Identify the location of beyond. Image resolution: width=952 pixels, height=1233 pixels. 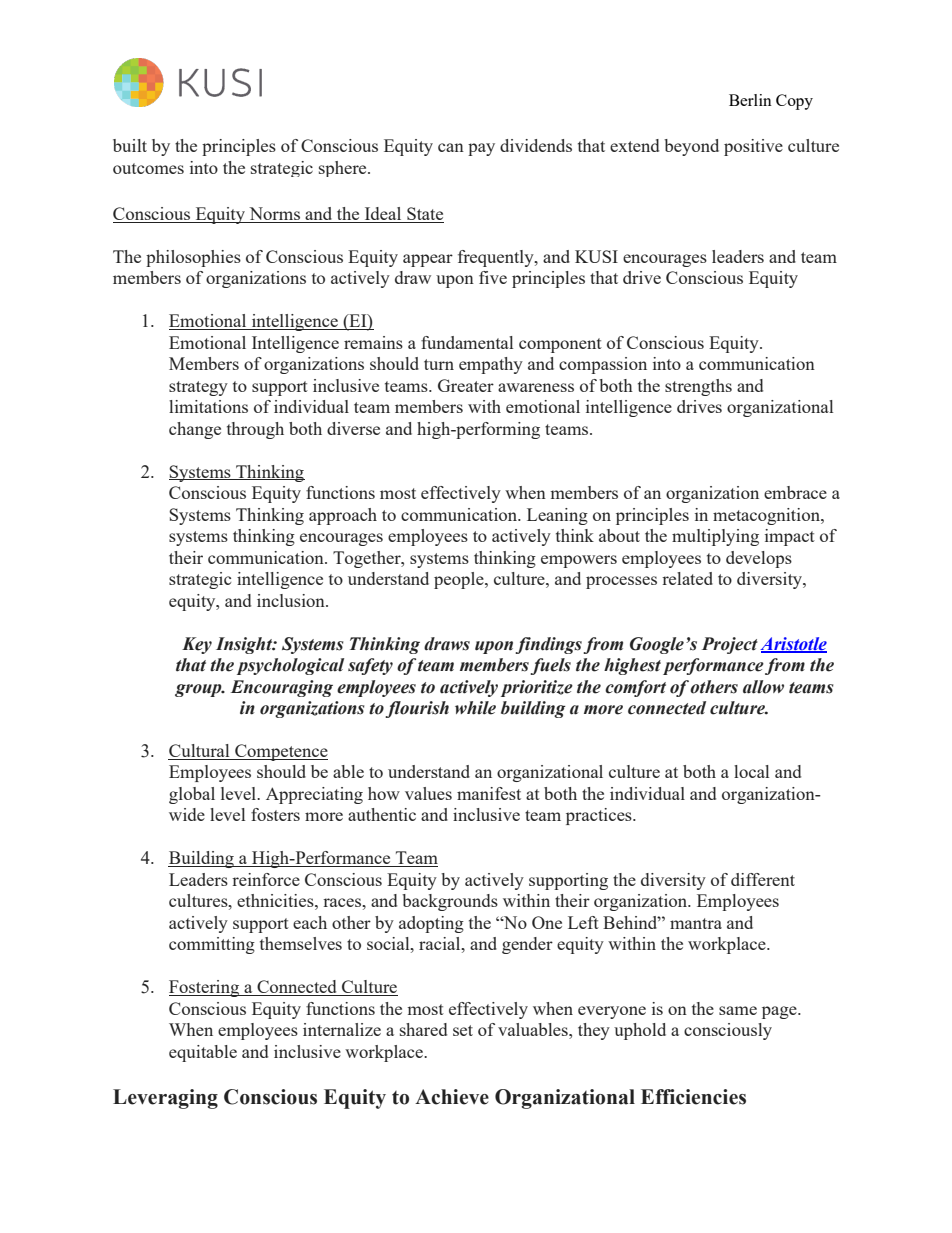
(691, 147).
